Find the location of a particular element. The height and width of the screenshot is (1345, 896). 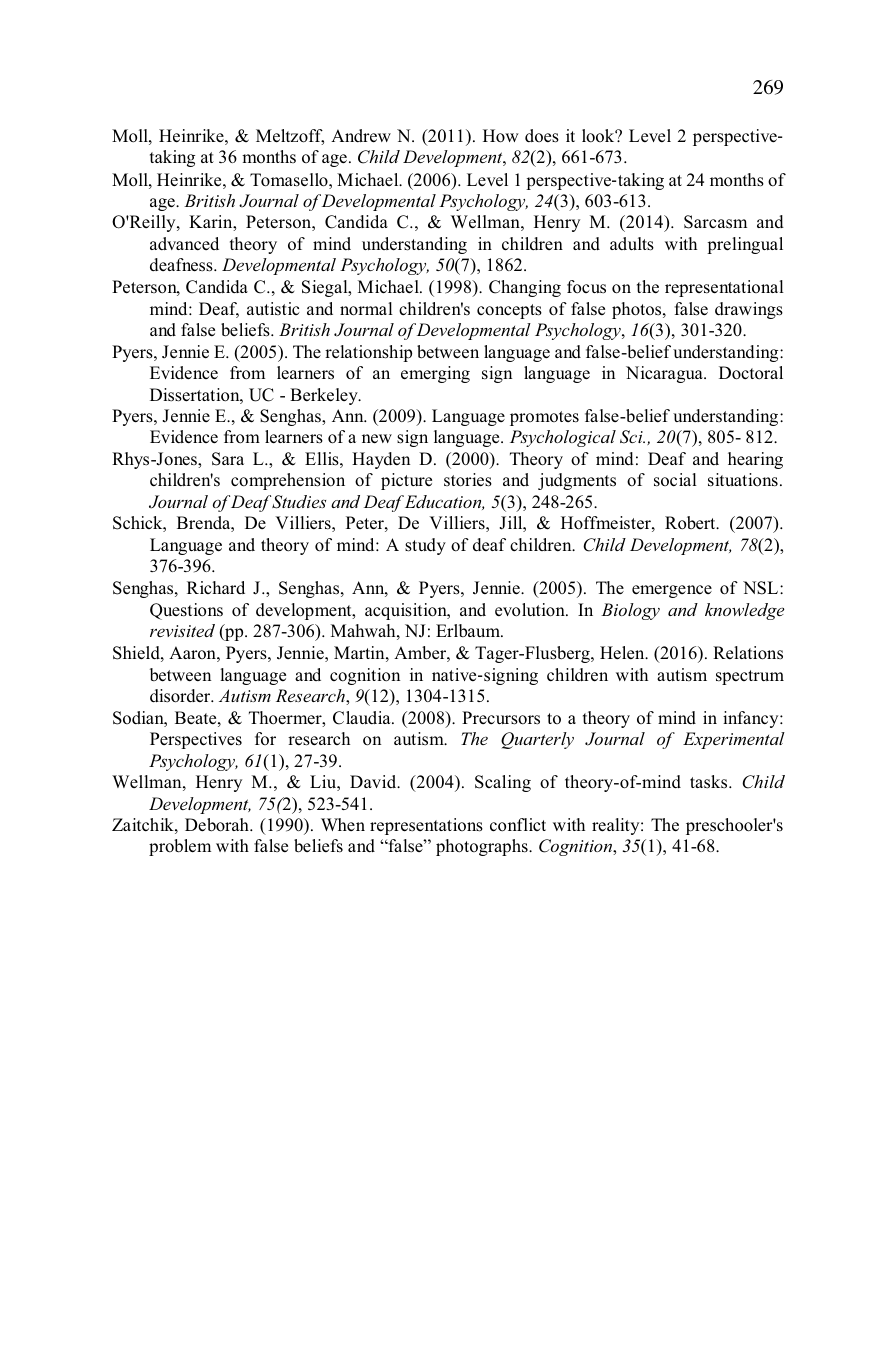

emergence is located at coordinates (672, 591).
